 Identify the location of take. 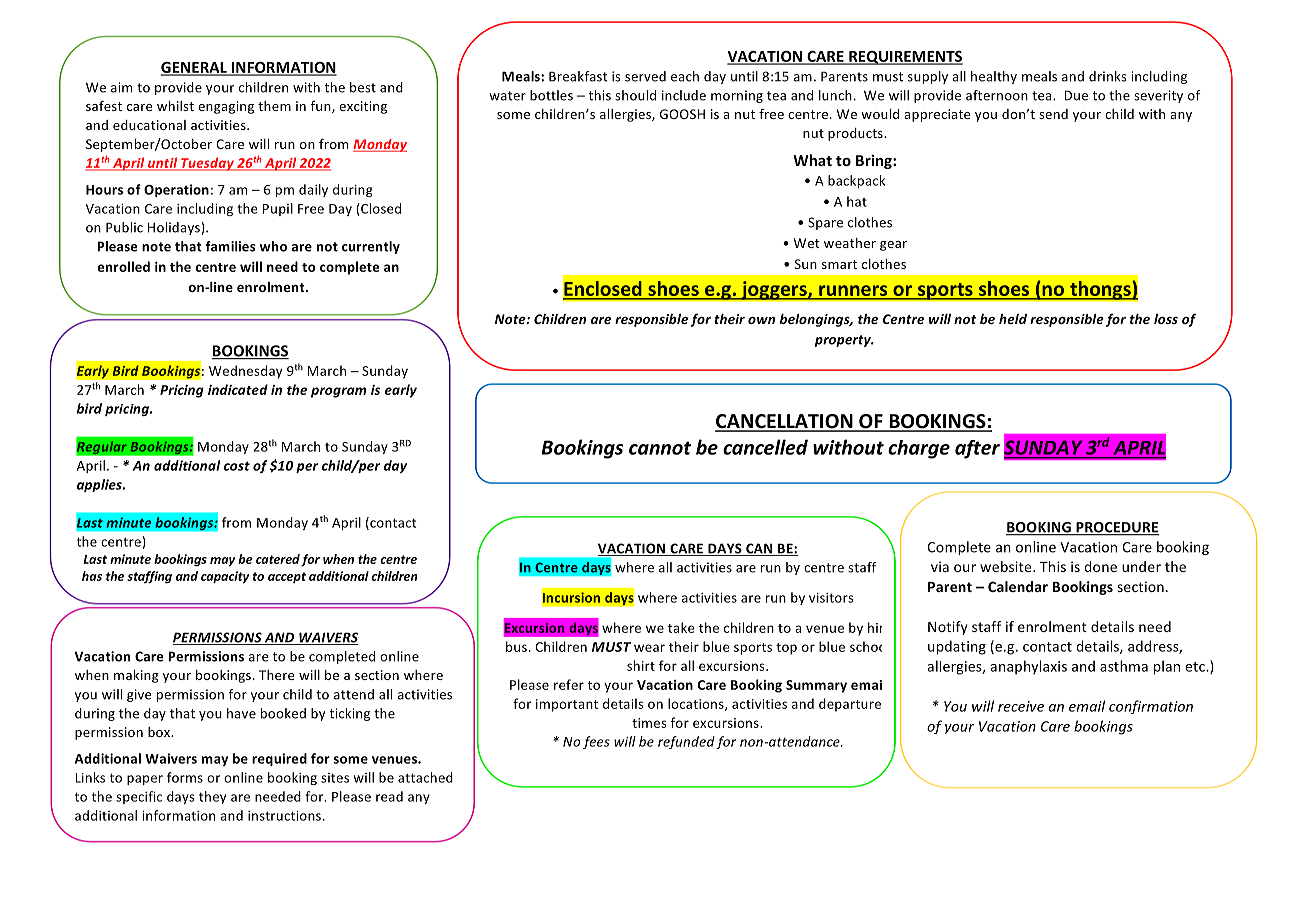
(681, 627).
